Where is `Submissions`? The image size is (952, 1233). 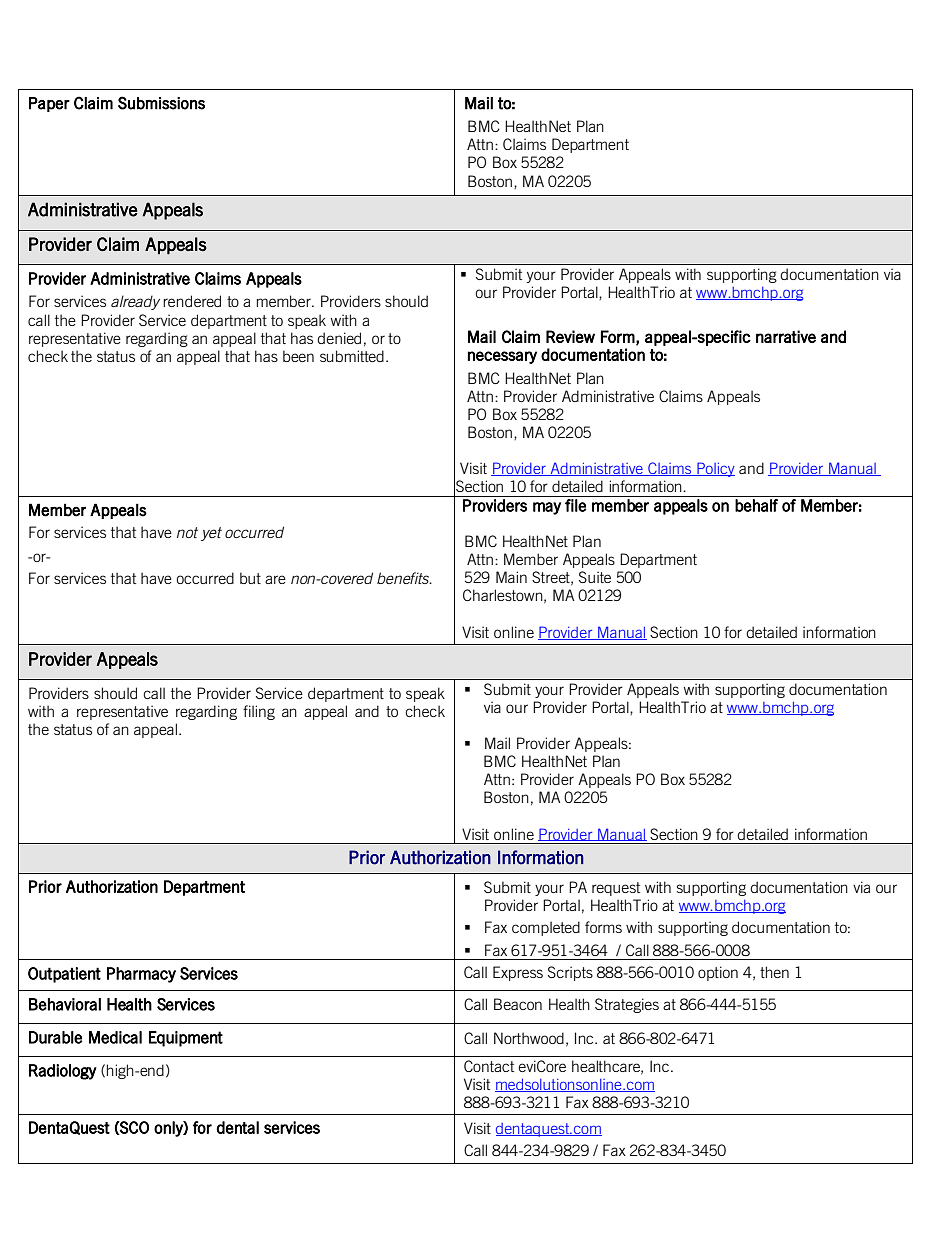 Submissions is located at coordinates (161, 103).
